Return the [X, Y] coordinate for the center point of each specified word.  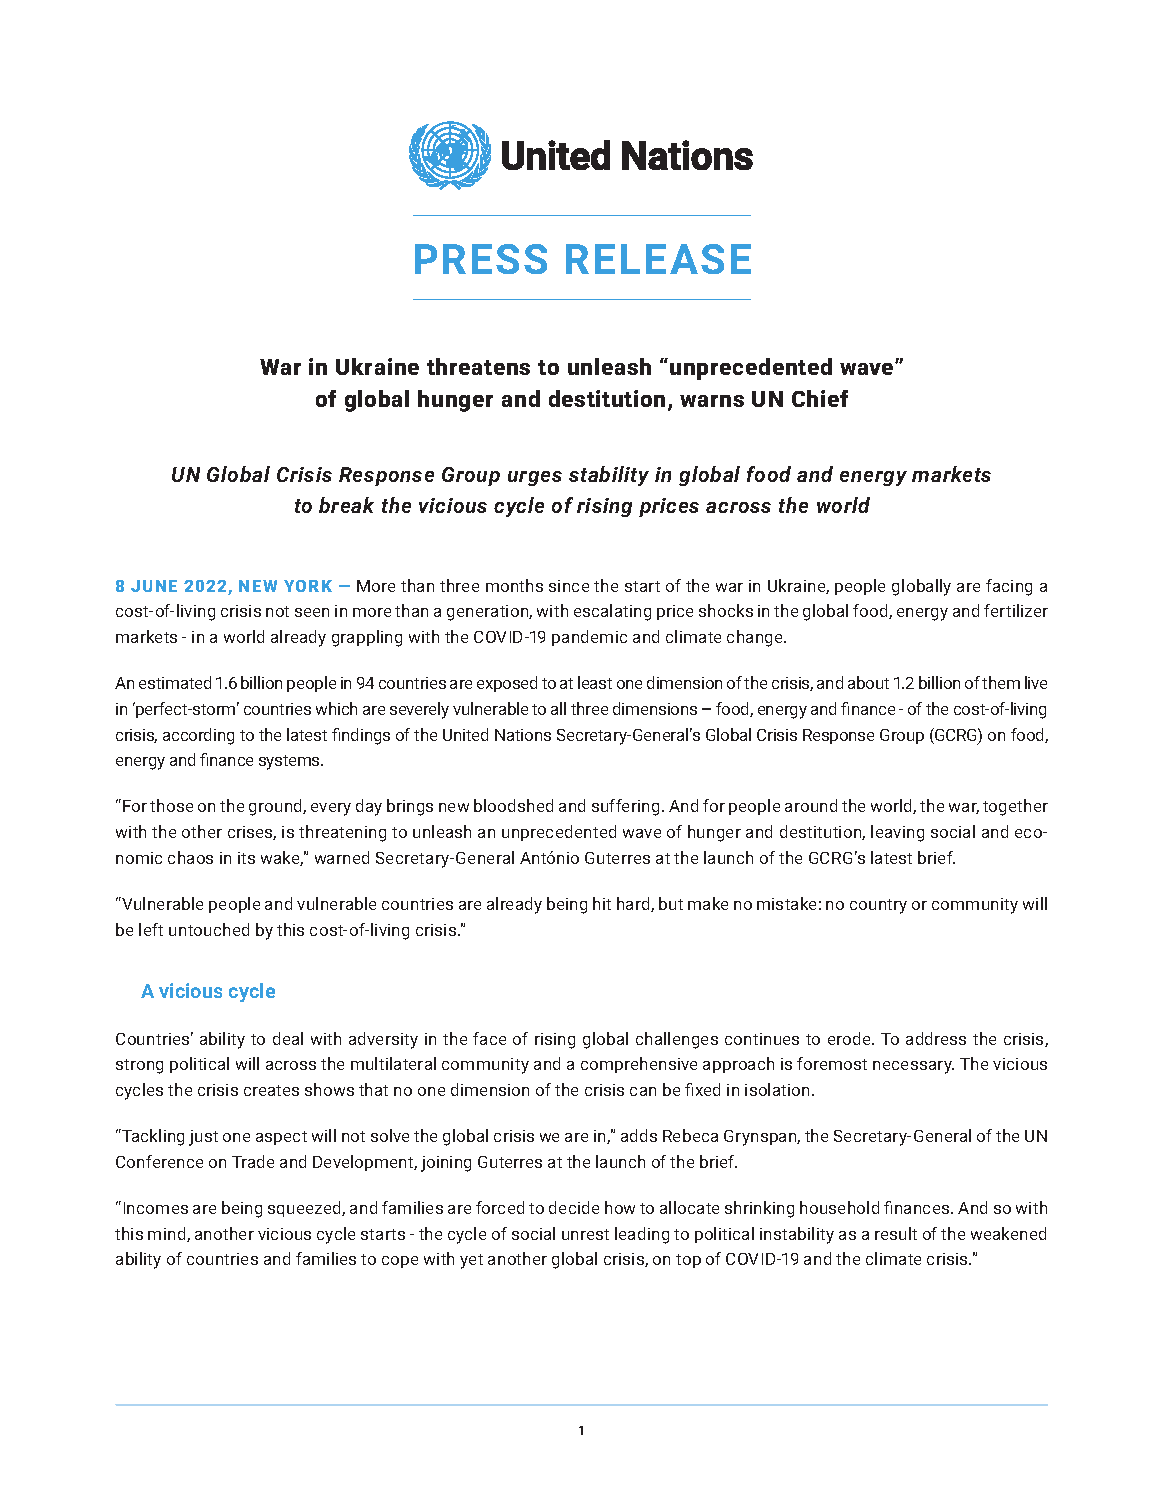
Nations [523, 735]
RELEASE [658, 259]
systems [290, 762]
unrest [585, 1234]
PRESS [481, 259]
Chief [820, 398]
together [1015, 807]
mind [168, 1234]
